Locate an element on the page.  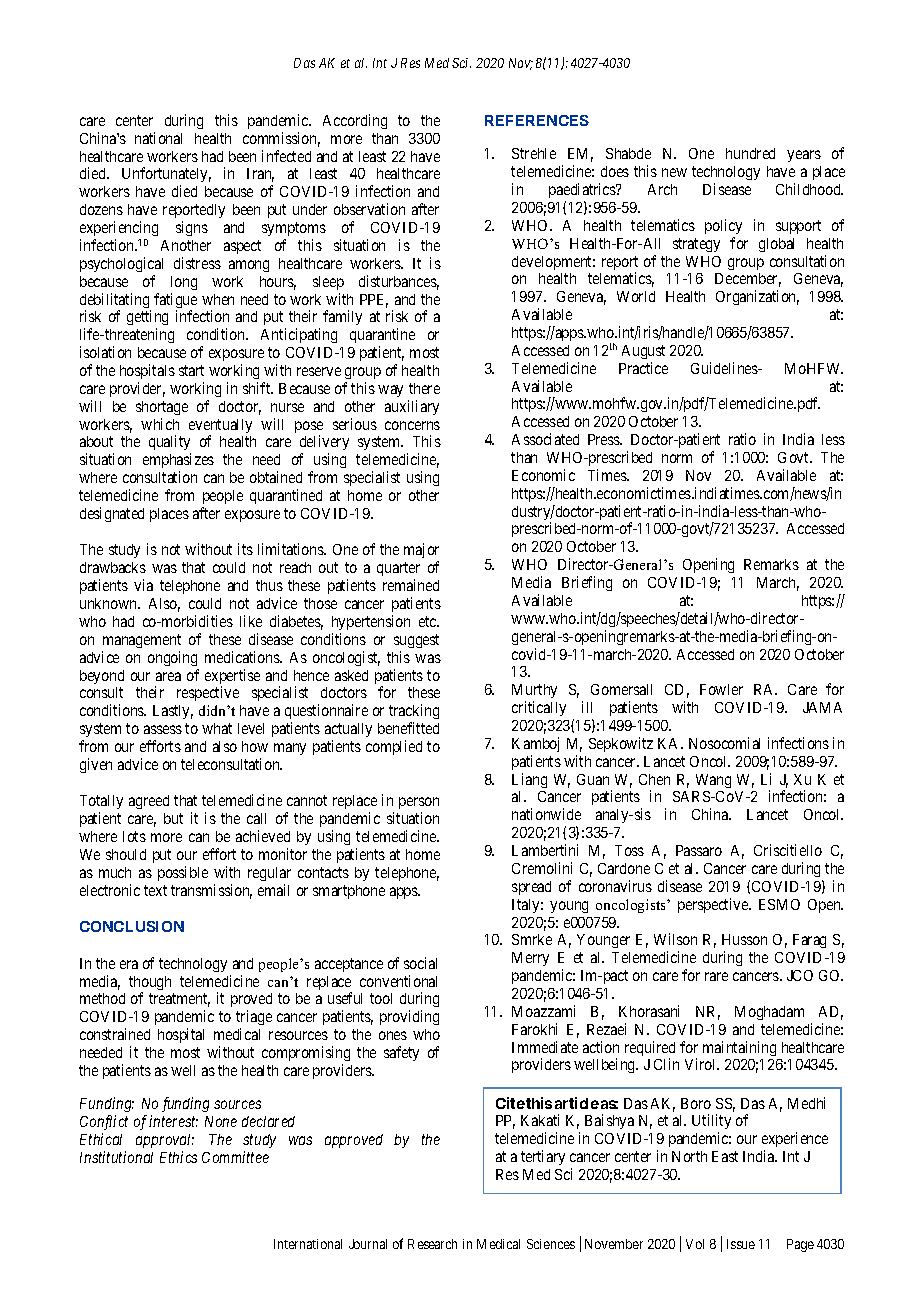
hundred is located at coordinates (750, 153).
